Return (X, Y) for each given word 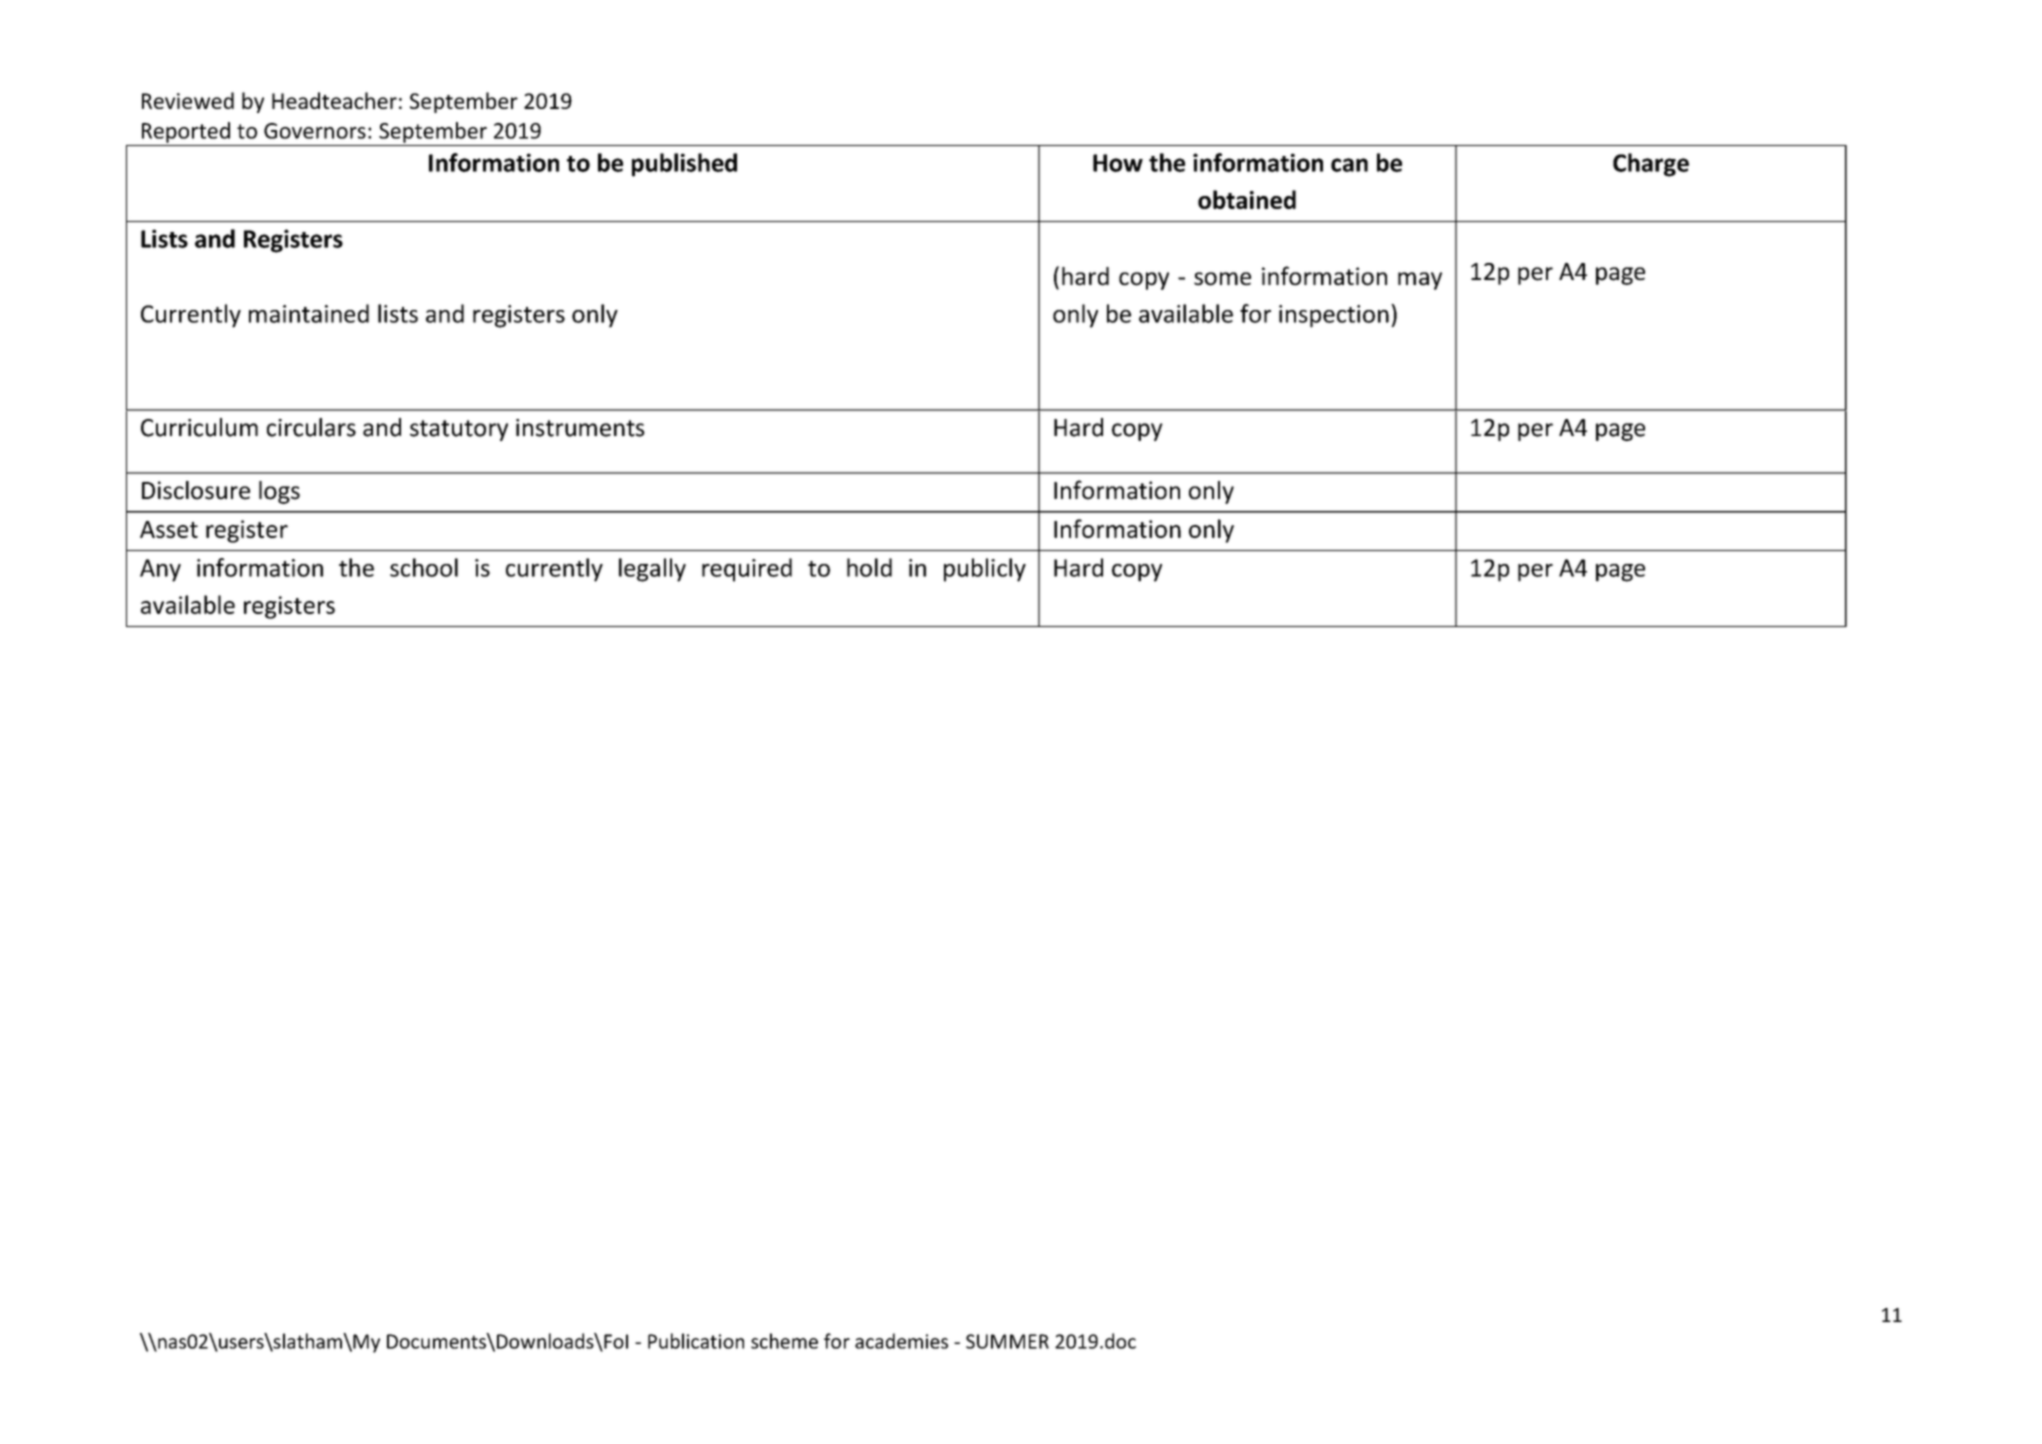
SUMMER (1007, 1341)
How (1118, 163)
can (1349, 165)
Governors (315, 131)
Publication (696, 1341)
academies (901, 1341)
